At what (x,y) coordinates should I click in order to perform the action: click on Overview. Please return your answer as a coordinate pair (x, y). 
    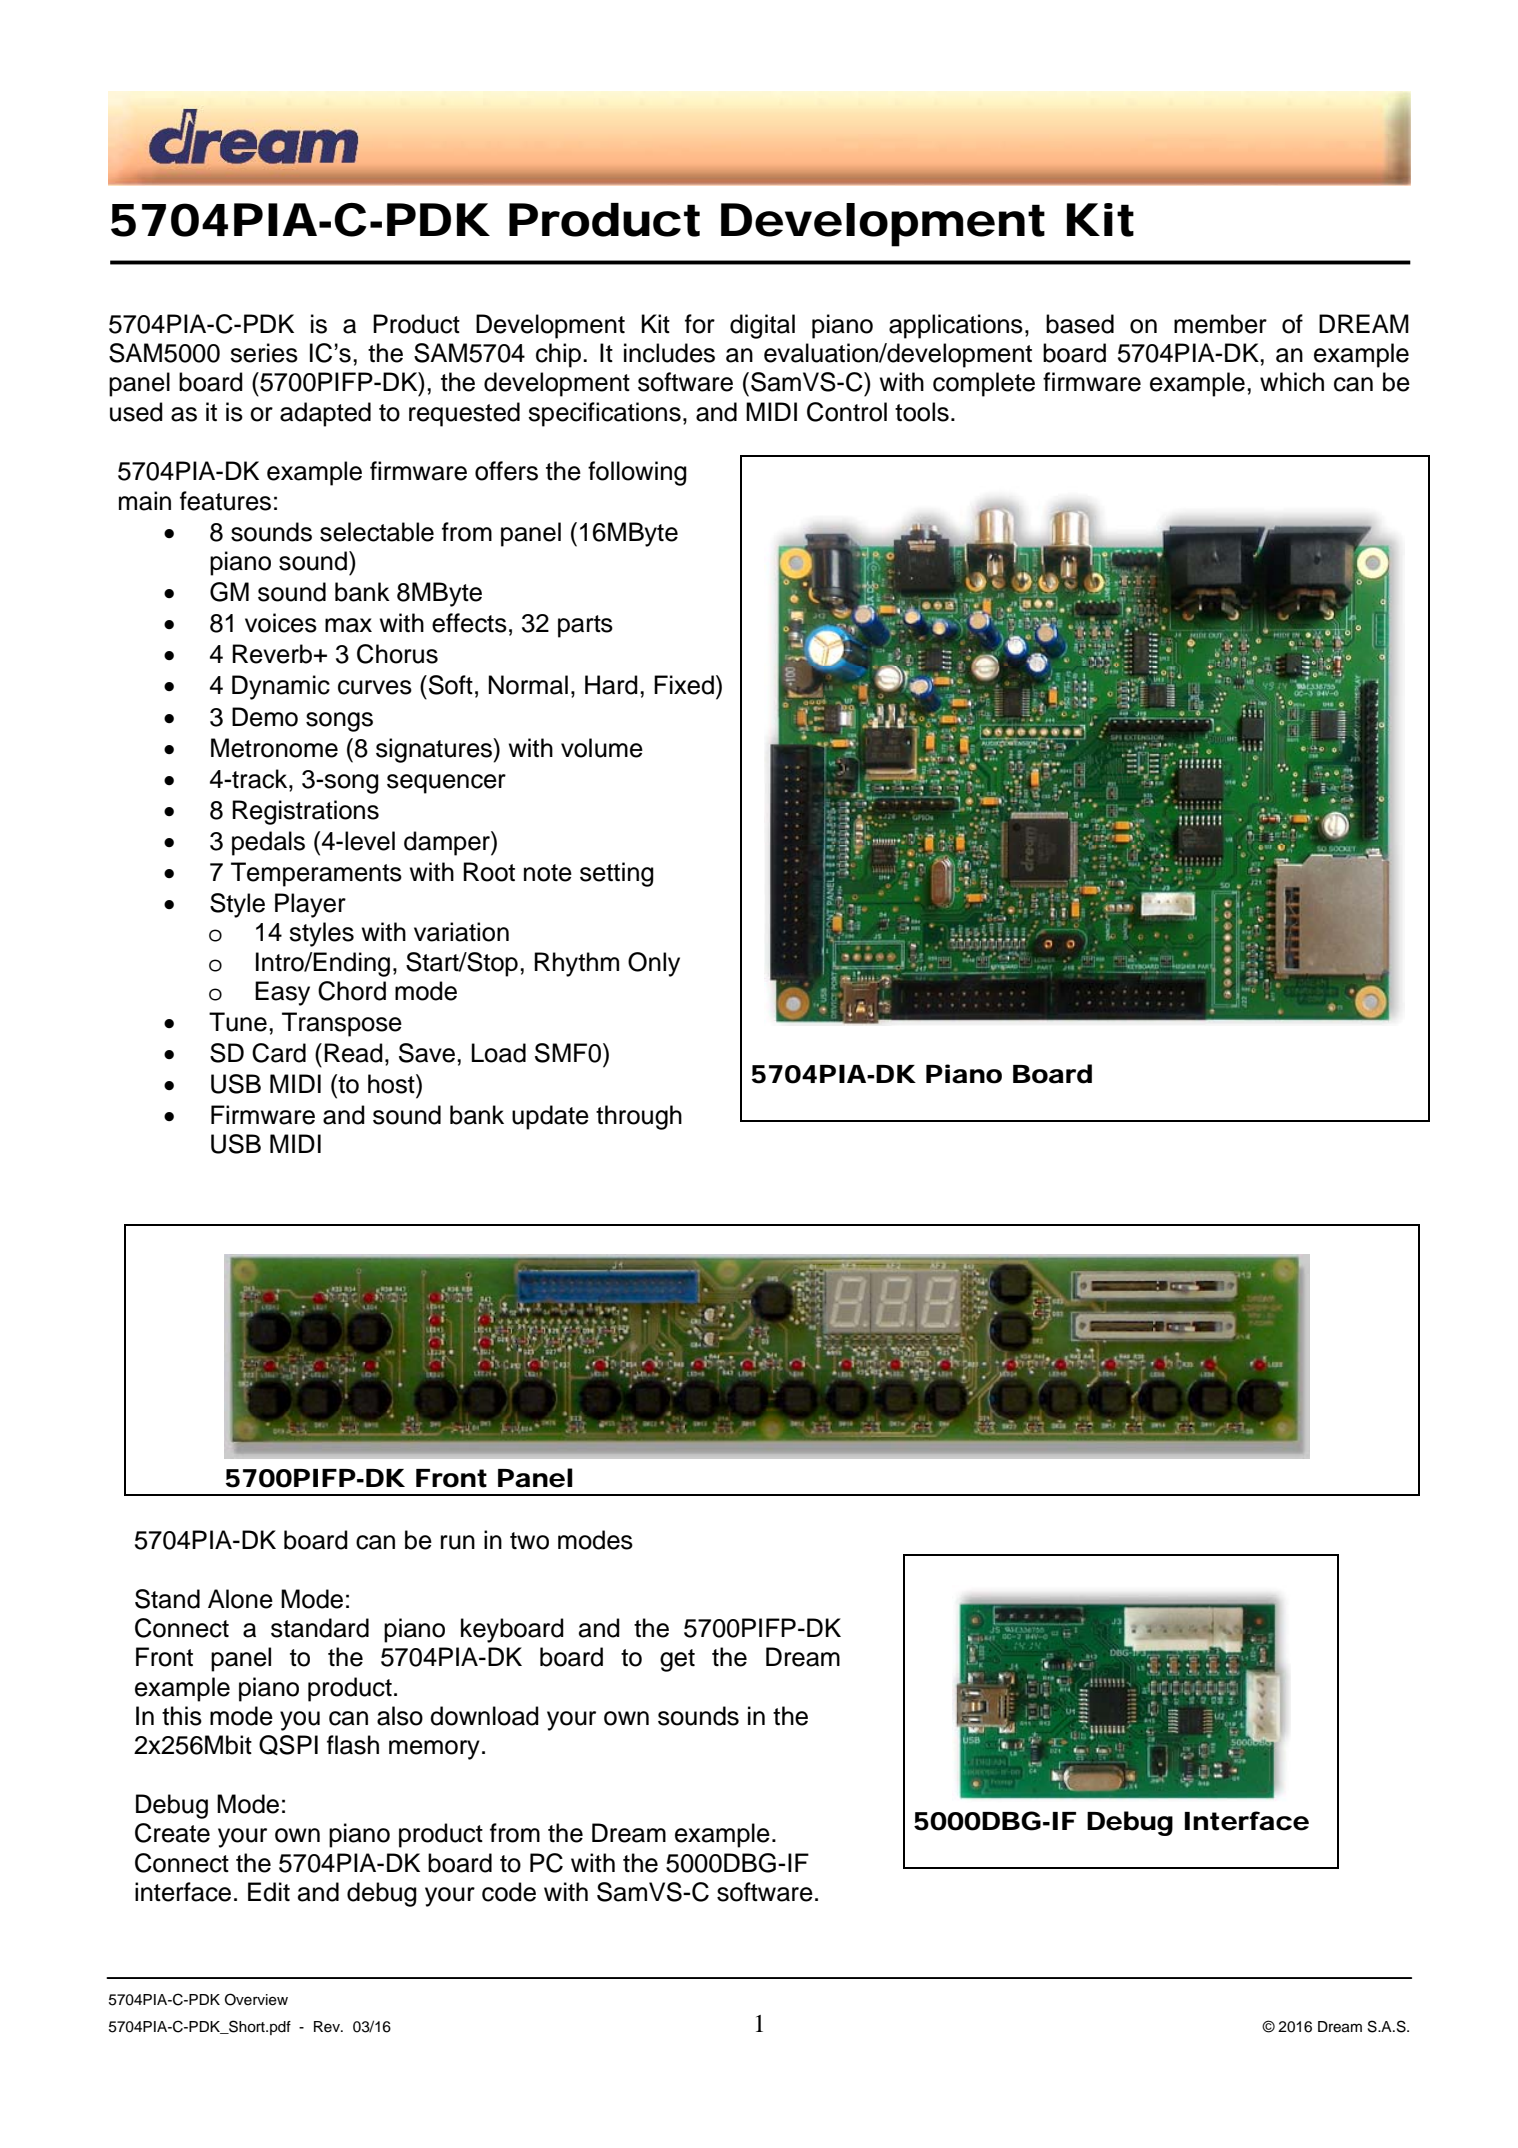
    Looking at the image, I should click on (256, 1999).
